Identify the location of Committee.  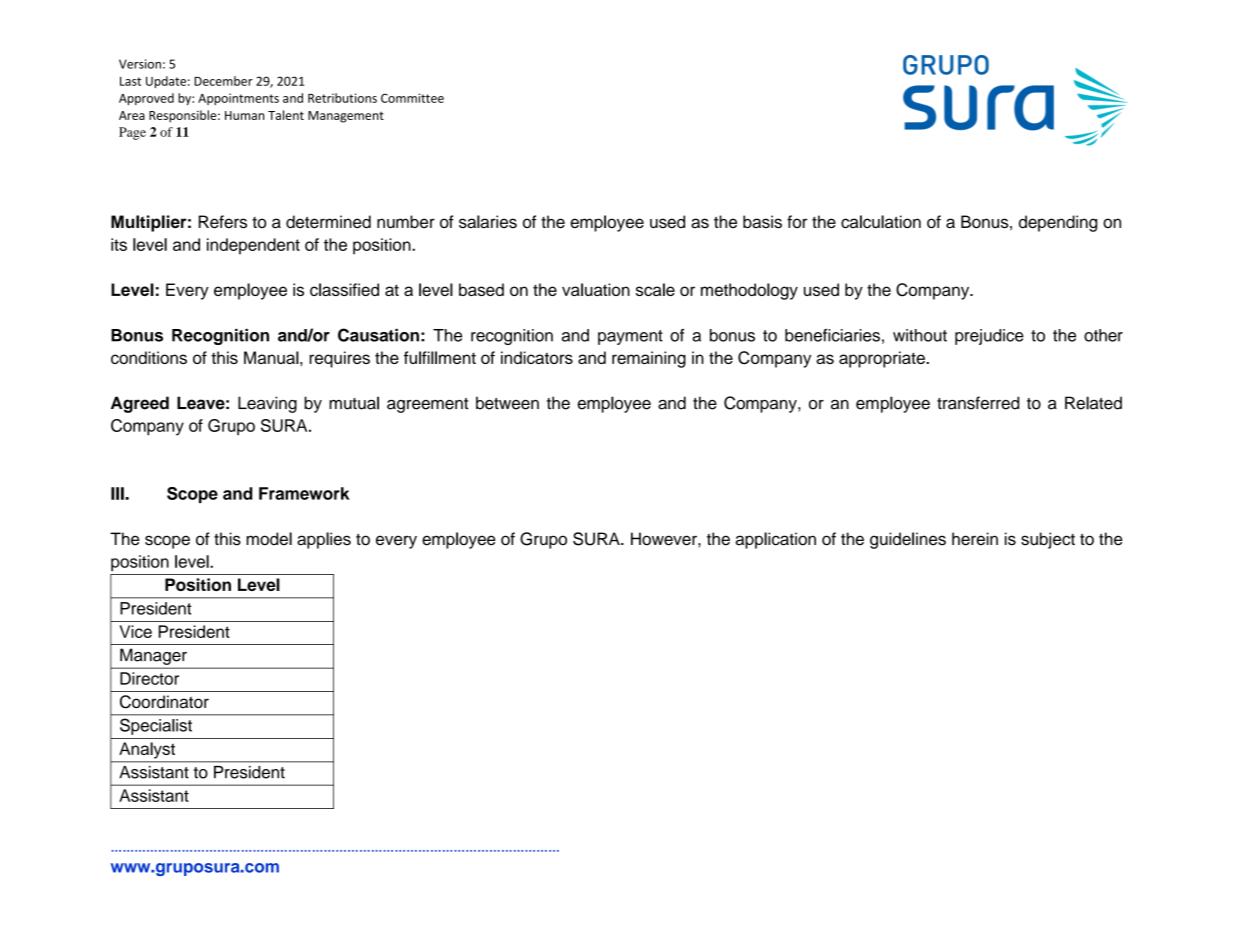
(412, 98).
